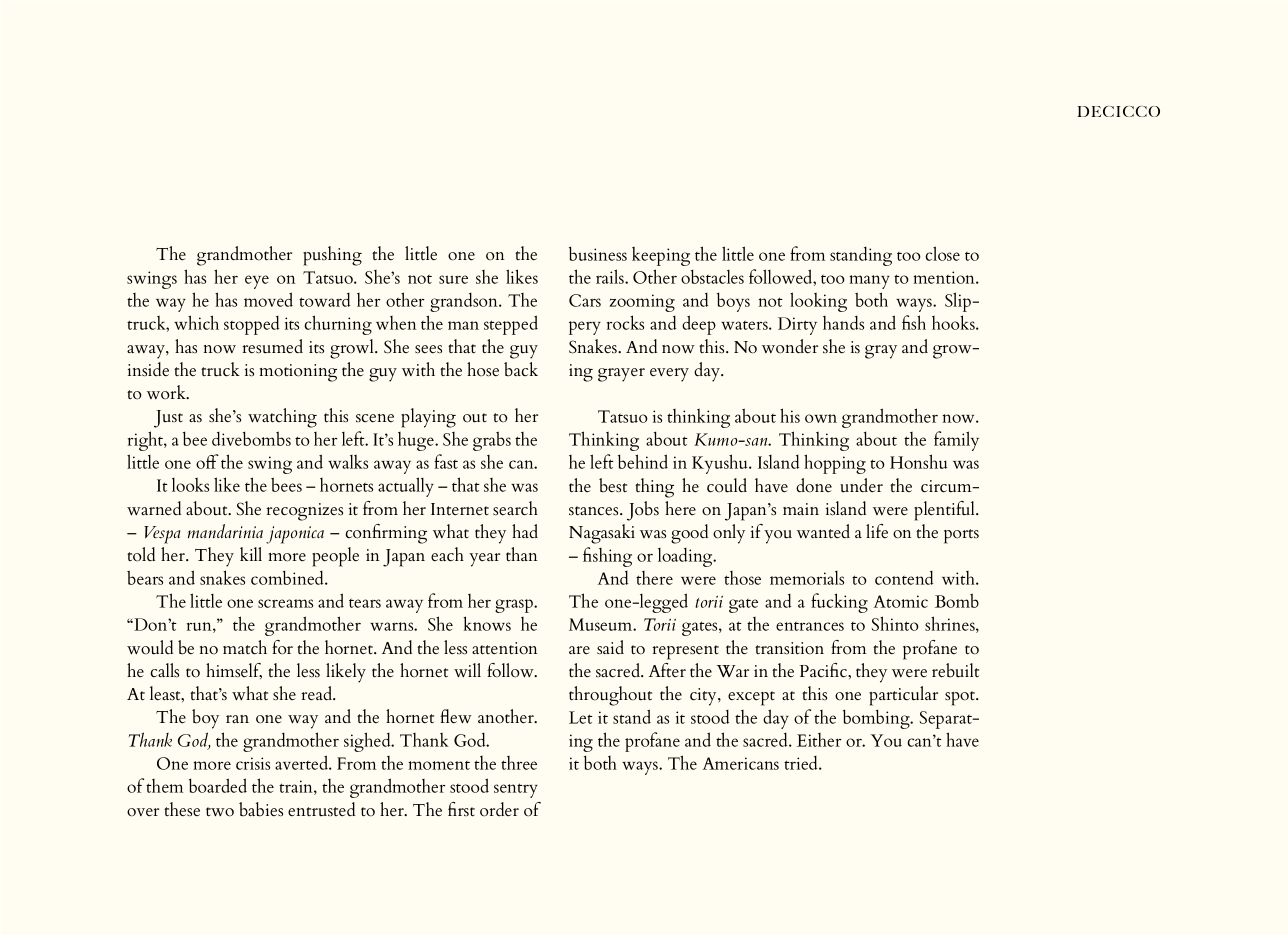  I want to click on eye, so click(257, 282).
